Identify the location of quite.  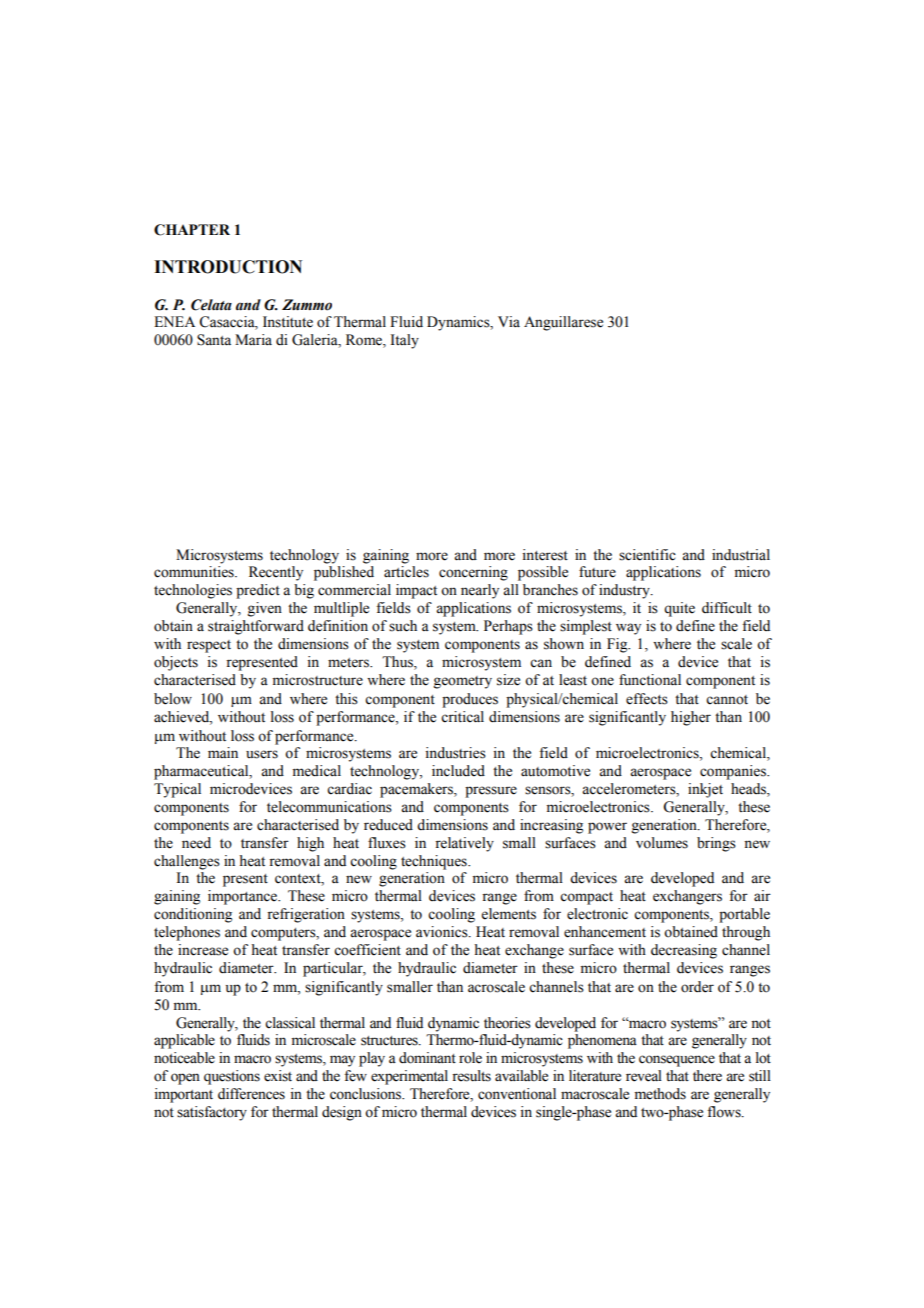
(679, 609).
